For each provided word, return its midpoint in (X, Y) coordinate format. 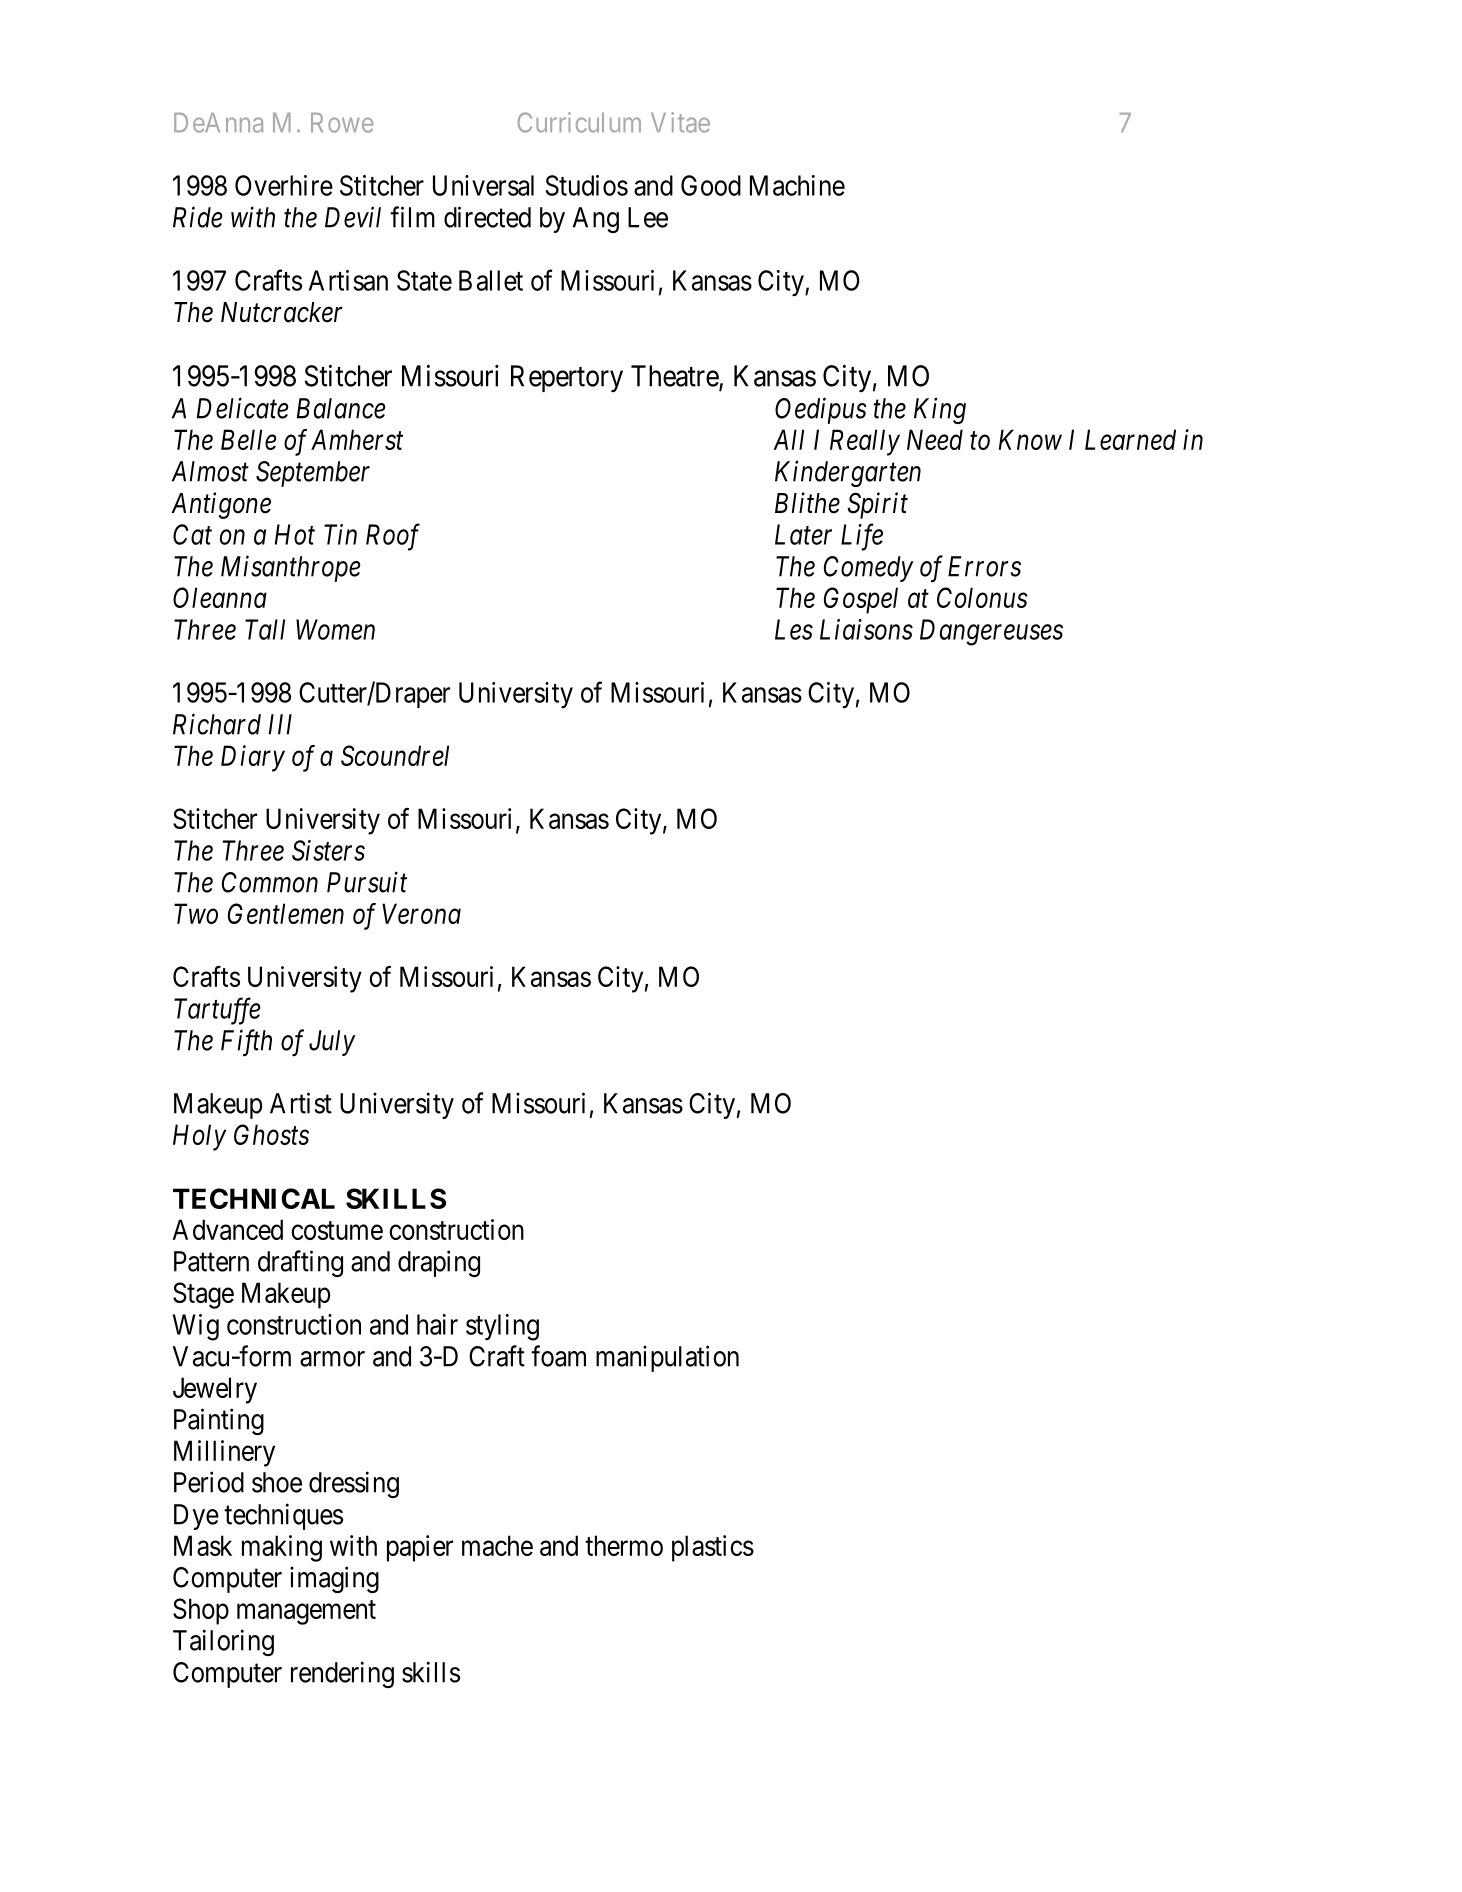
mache (497, 1545)
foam (558, 1356)
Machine (797, 185)
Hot (295, 534)
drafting (300, 1263)
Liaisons (866, 629)
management (306, 1612)
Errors (984, 566)
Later (803, 534)
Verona (421, 913)
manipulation (667, 1358)
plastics (713, 1548)
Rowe (342, 123)
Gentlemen (286, 913)
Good (711, 185)
